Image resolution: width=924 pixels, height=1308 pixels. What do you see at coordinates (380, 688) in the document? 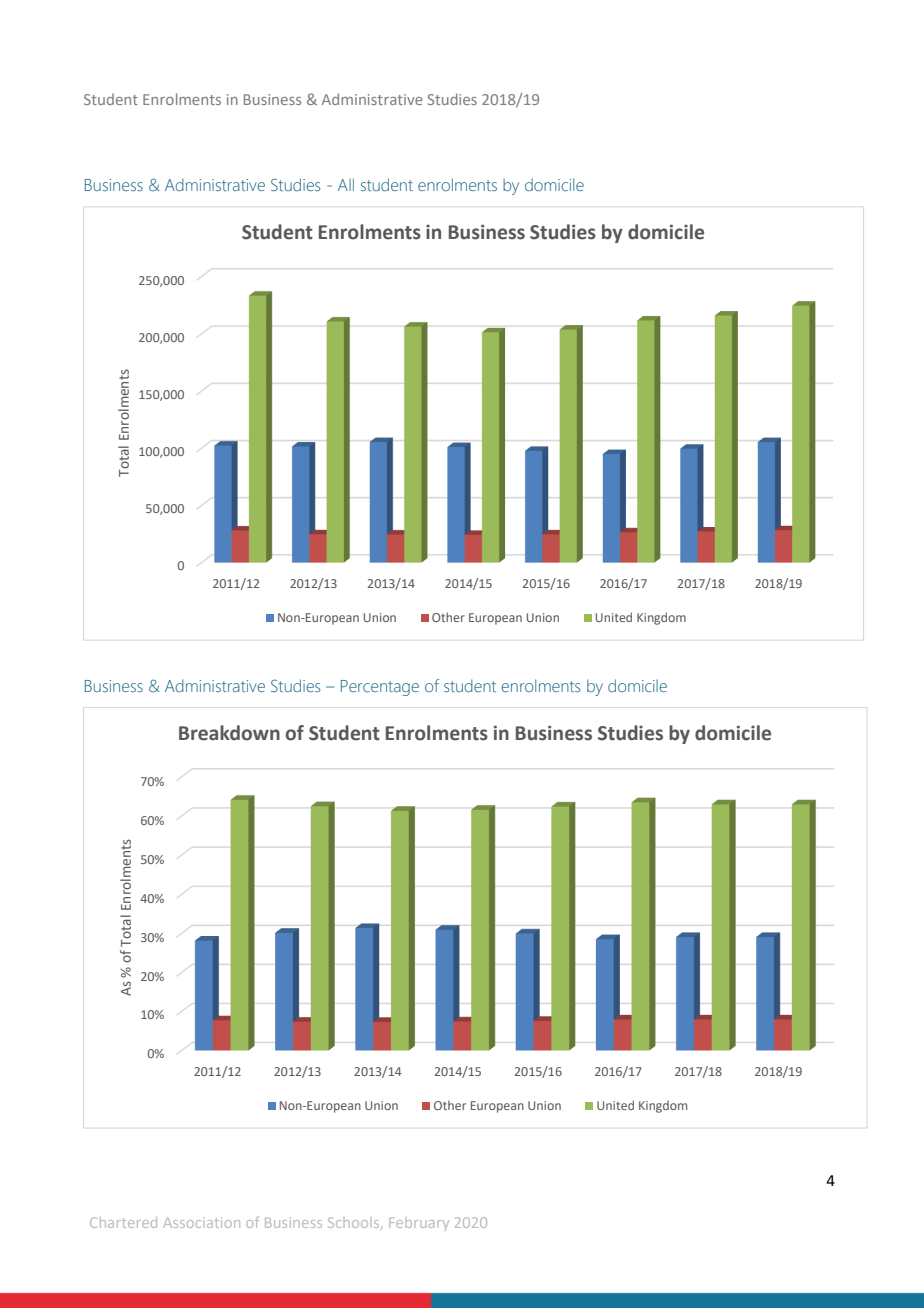
I see `Percentage` at bounding box center [380, 688].
